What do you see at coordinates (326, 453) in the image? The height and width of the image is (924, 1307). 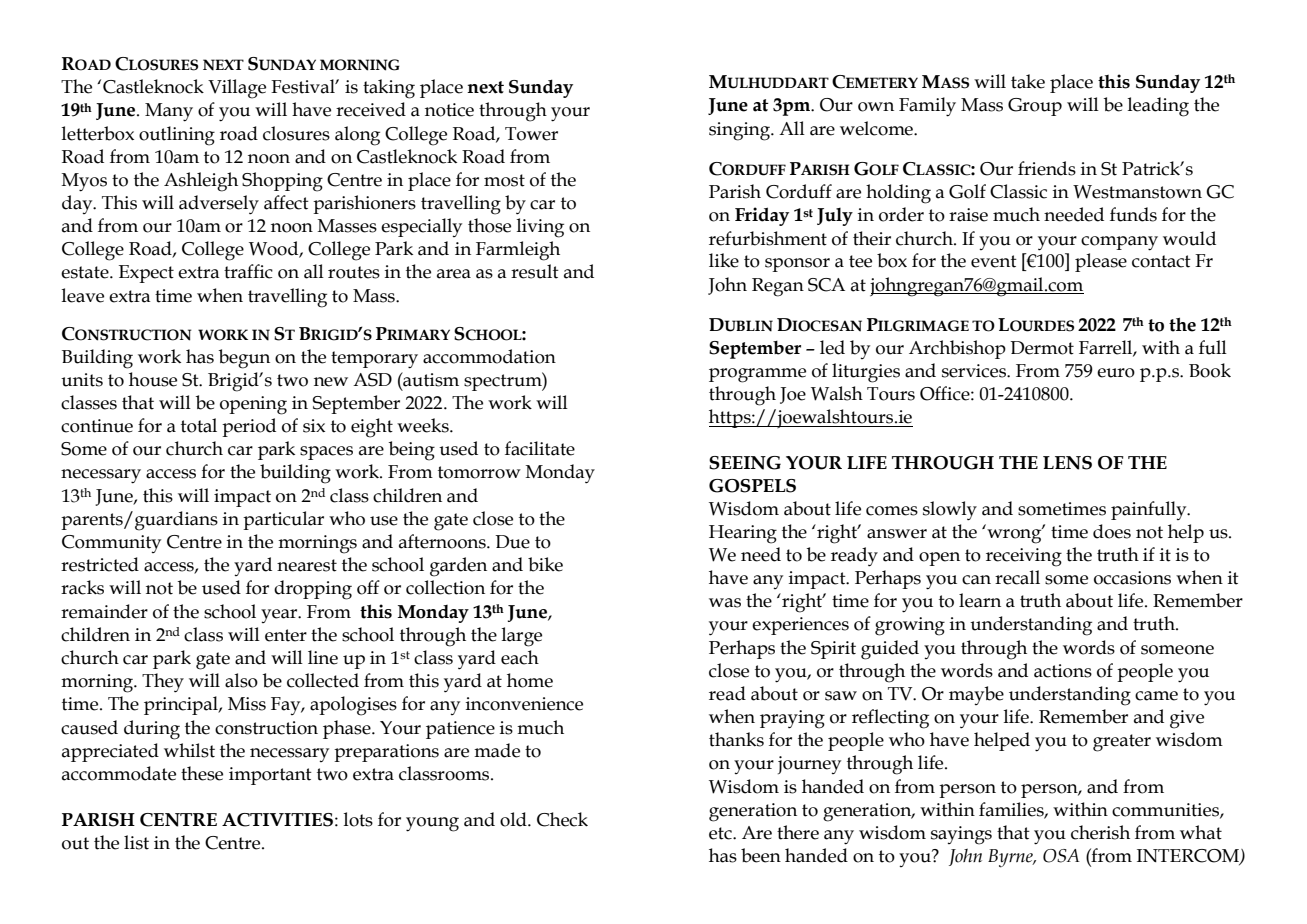 I see `spaces` at bounding box center [326, 453].
